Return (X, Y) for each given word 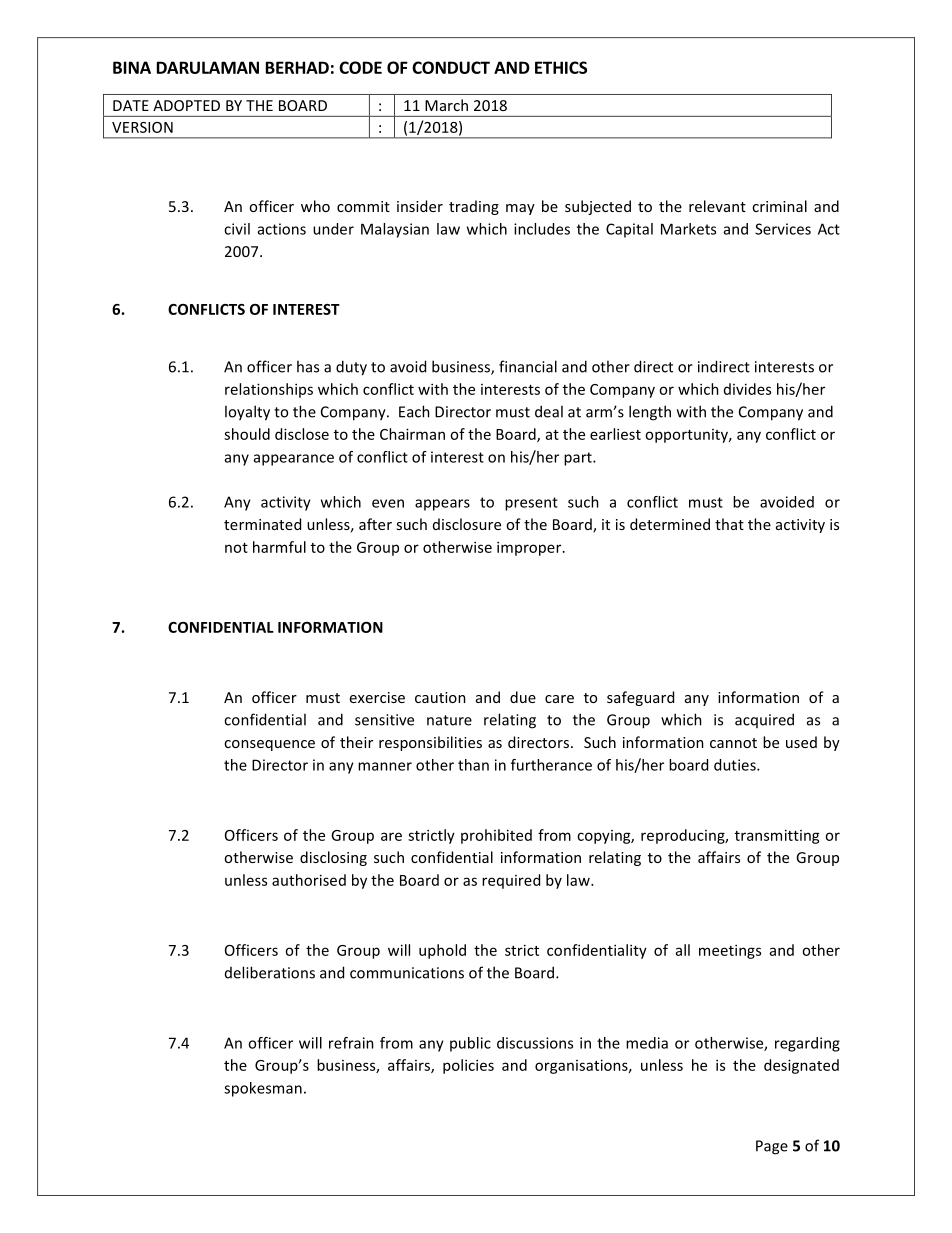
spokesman (263, 1089)
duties (736, 765)
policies (468, 1066)
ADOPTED (186, 105)
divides (747, 389)
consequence (269, 745)
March (446, 105)
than (473, 765)
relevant (717, 206)
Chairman (412, 434)
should (247, 434)
